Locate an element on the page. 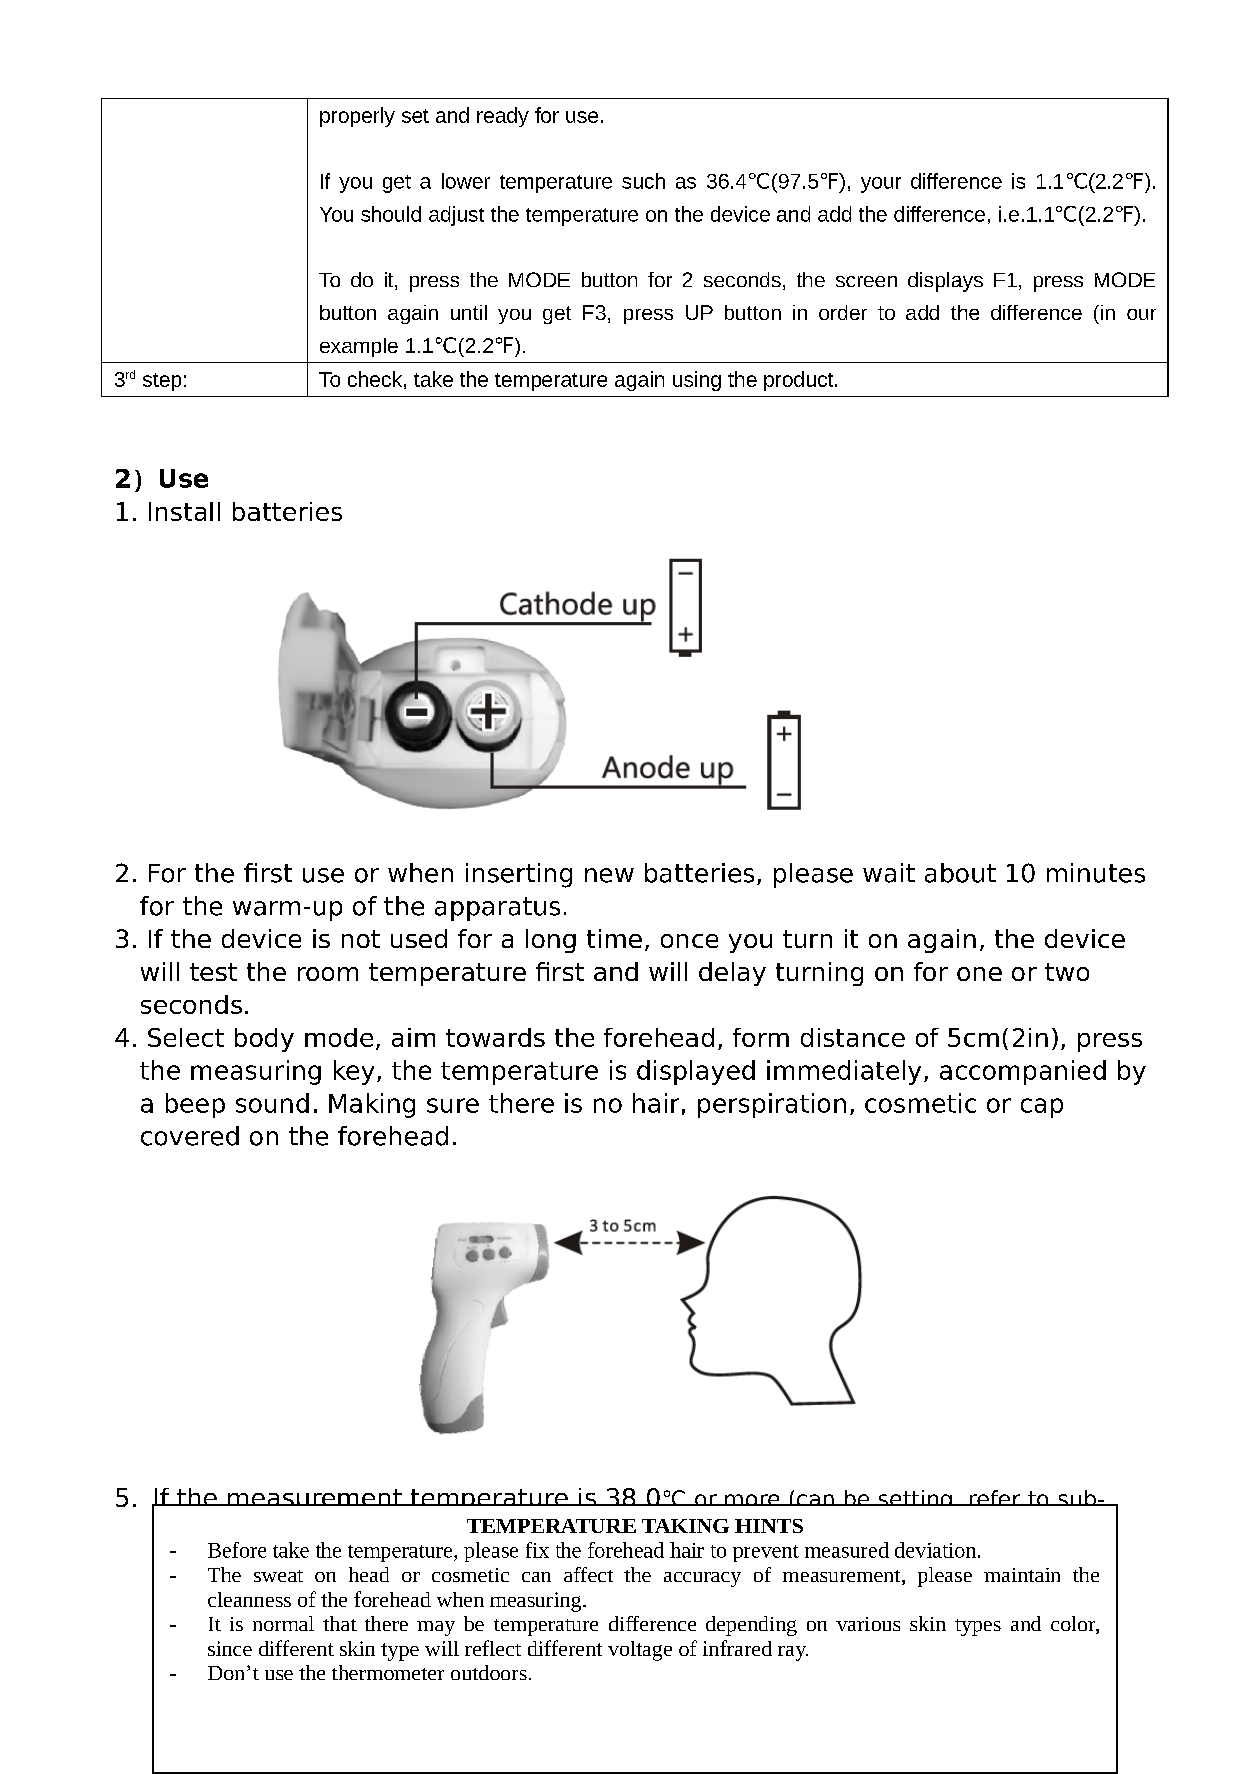 The height and width of the image is (1774, 1253). not is located at coordinates (361, 939).
